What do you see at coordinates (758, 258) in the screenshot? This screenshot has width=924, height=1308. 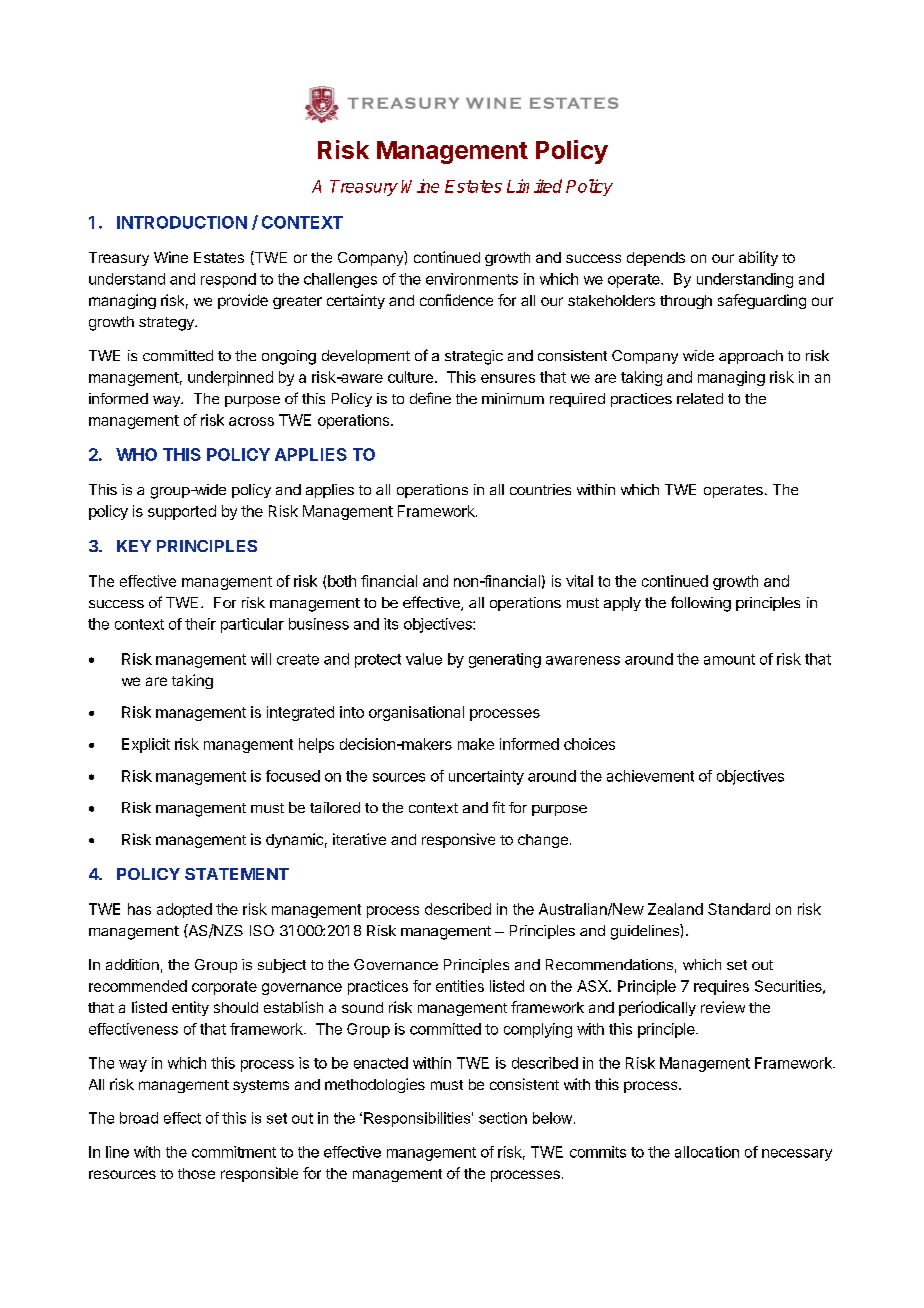 I see `ability` at bounding box center [758, 258].
